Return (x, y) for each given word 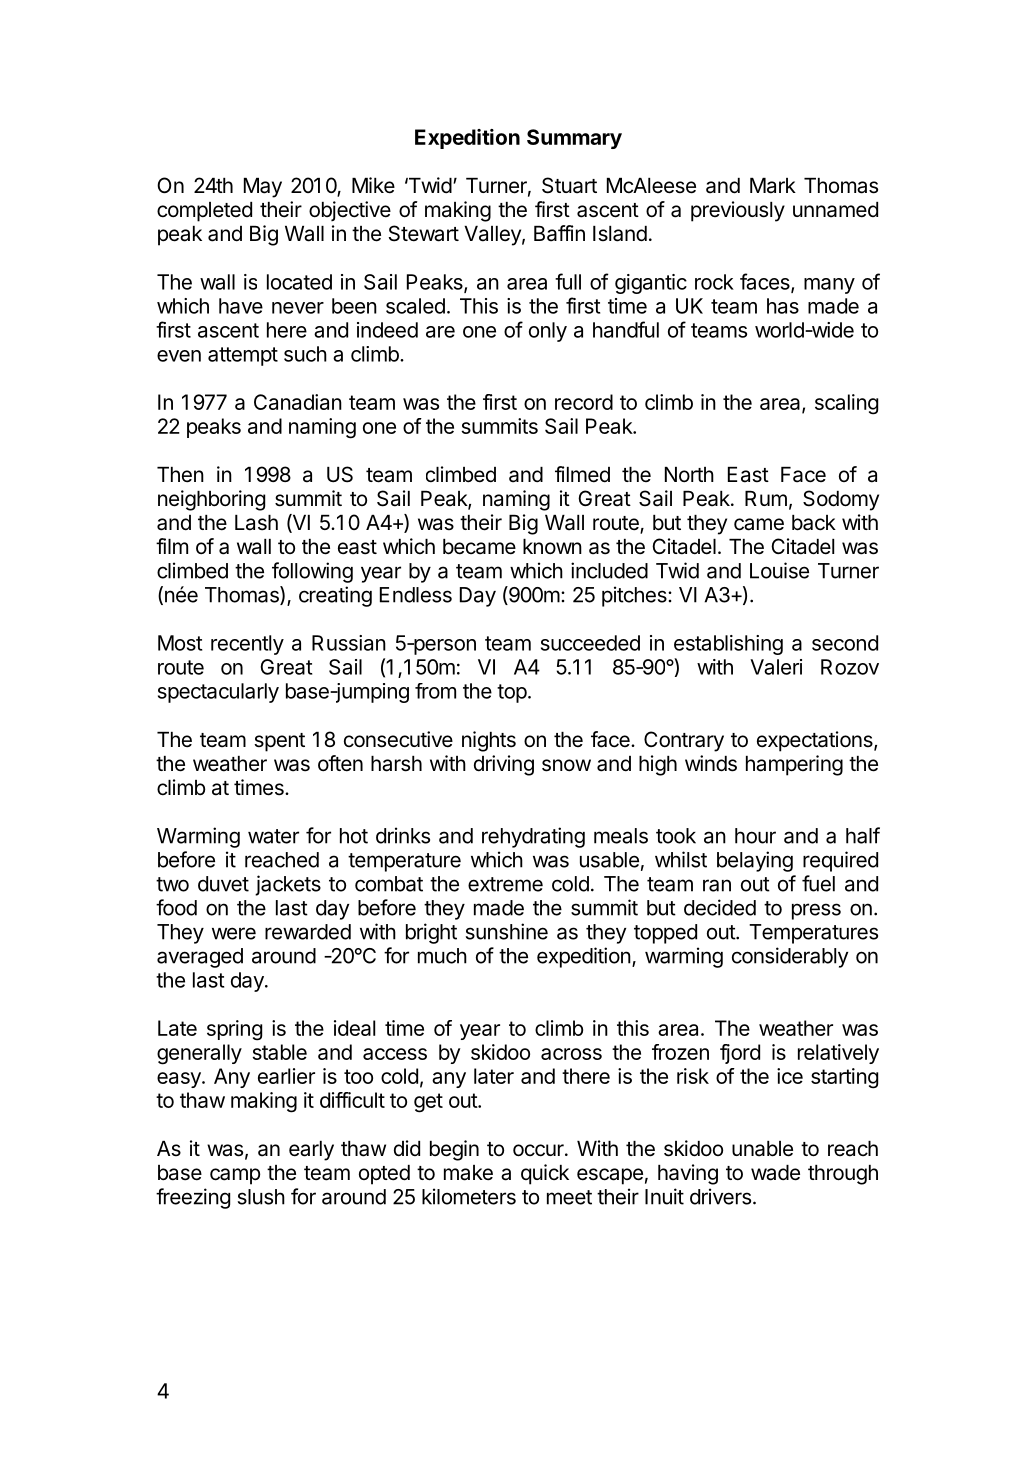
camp (235, 1176)
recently (247, 645)
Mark (773, 186)
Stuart (569, 185)
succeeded (590, 643)
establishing (728, 645)
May (263, 188)
